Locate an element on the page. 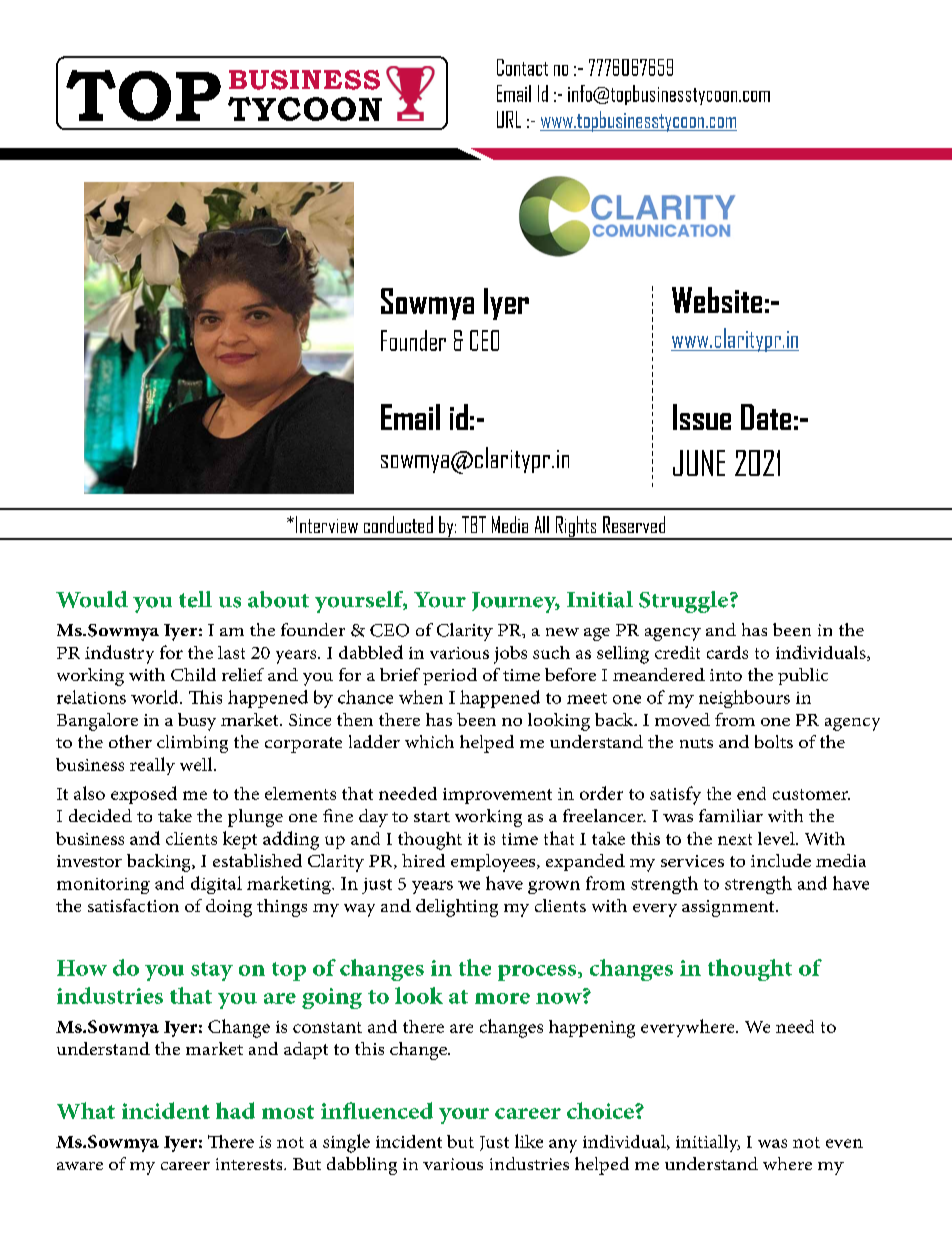 The width and height of the image is (952, 1233). Contact is located at coordinates (522, 67).
